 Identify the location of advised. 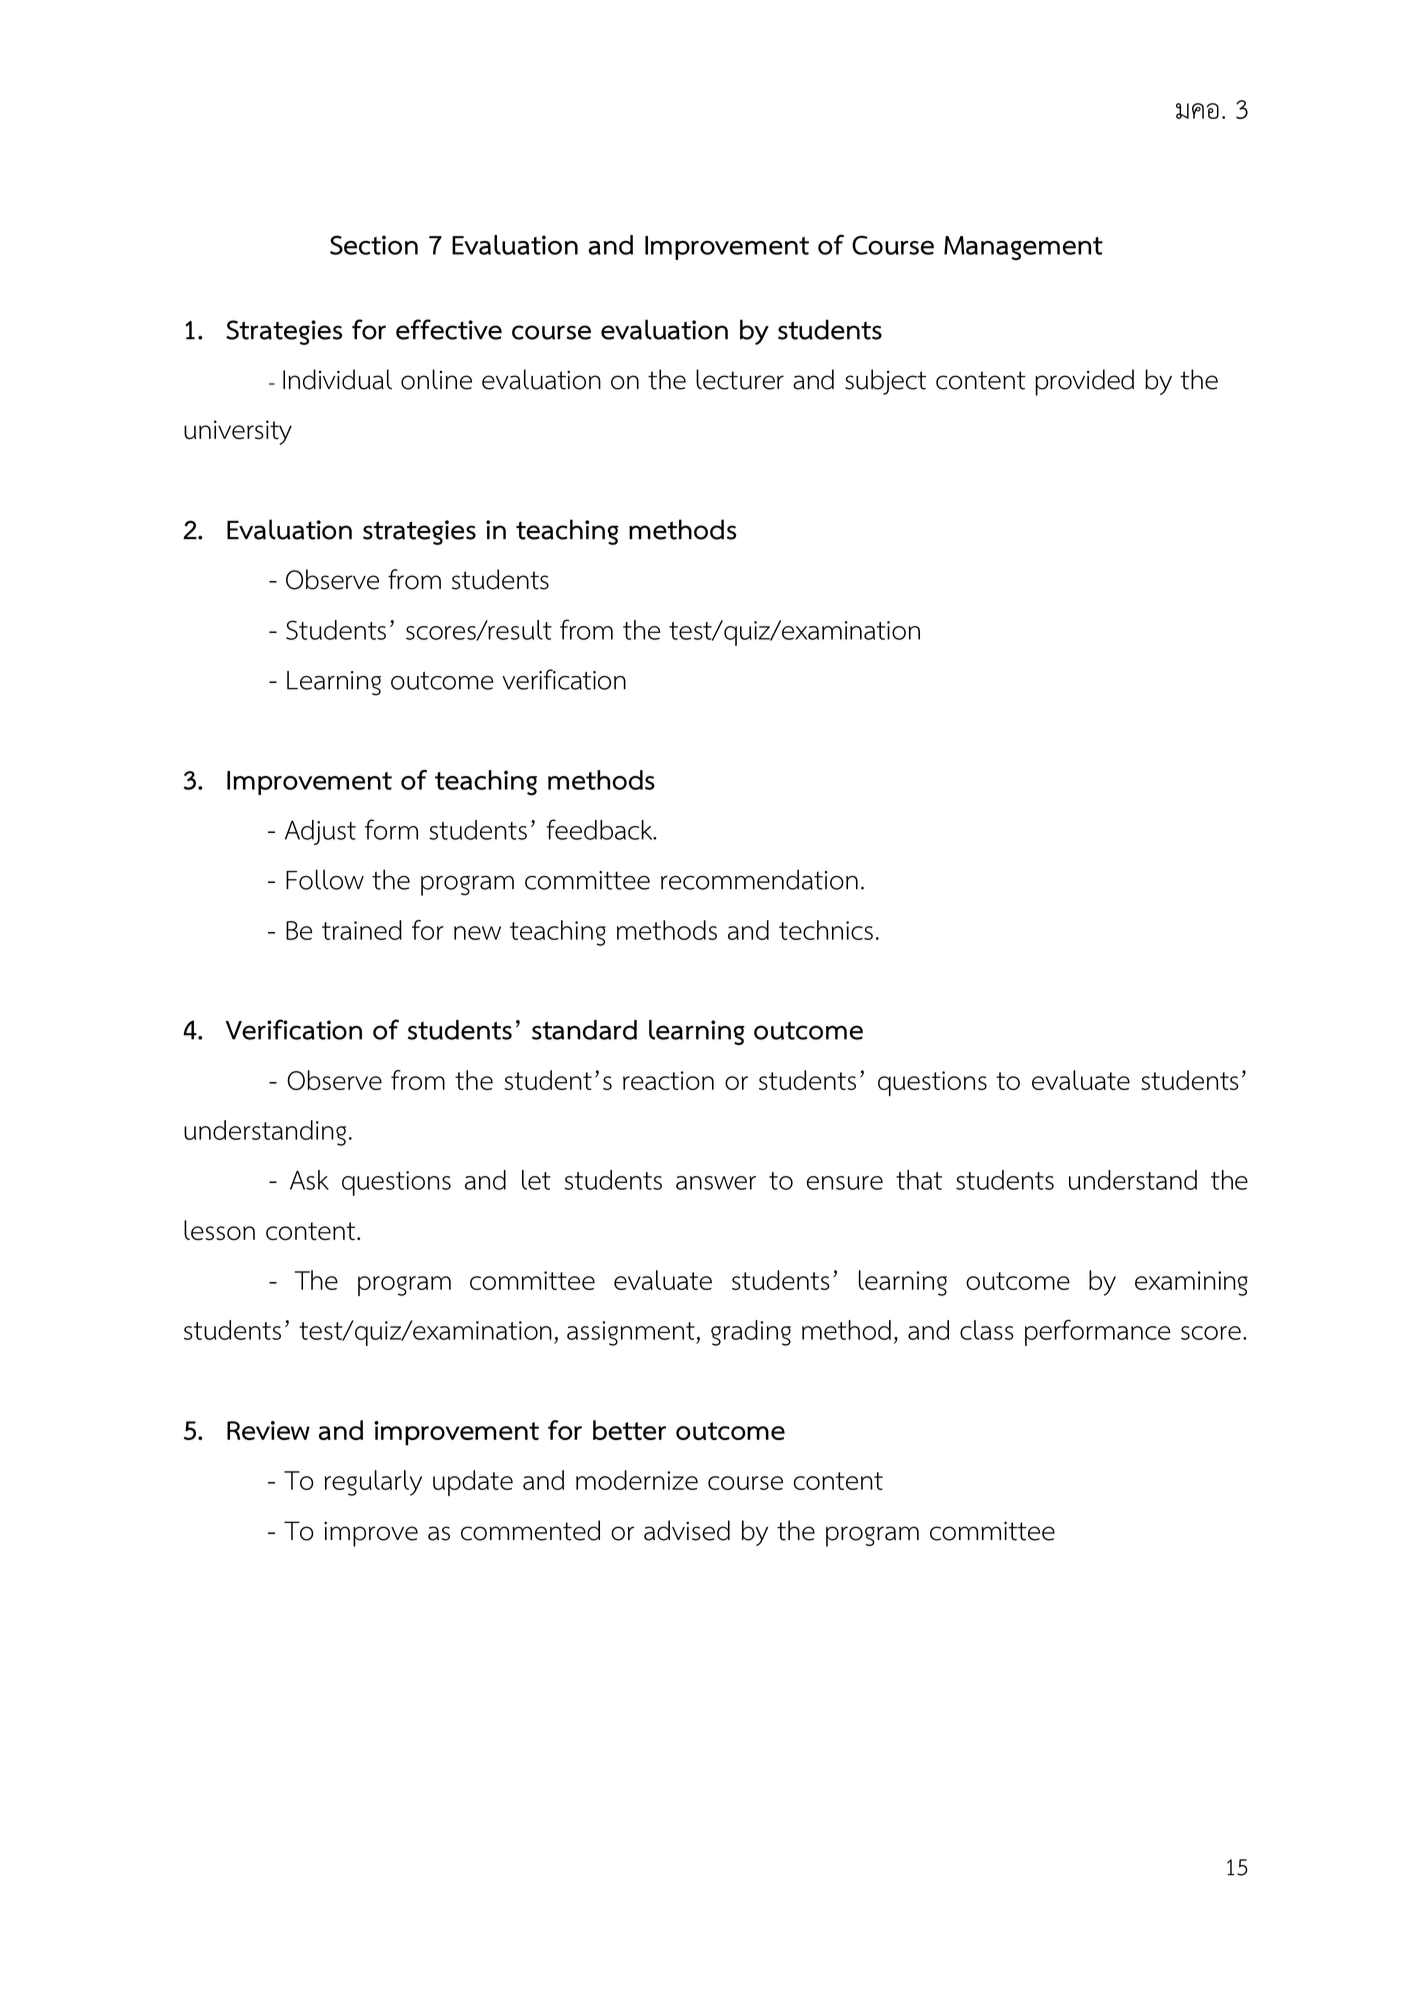
(687, 1530).
